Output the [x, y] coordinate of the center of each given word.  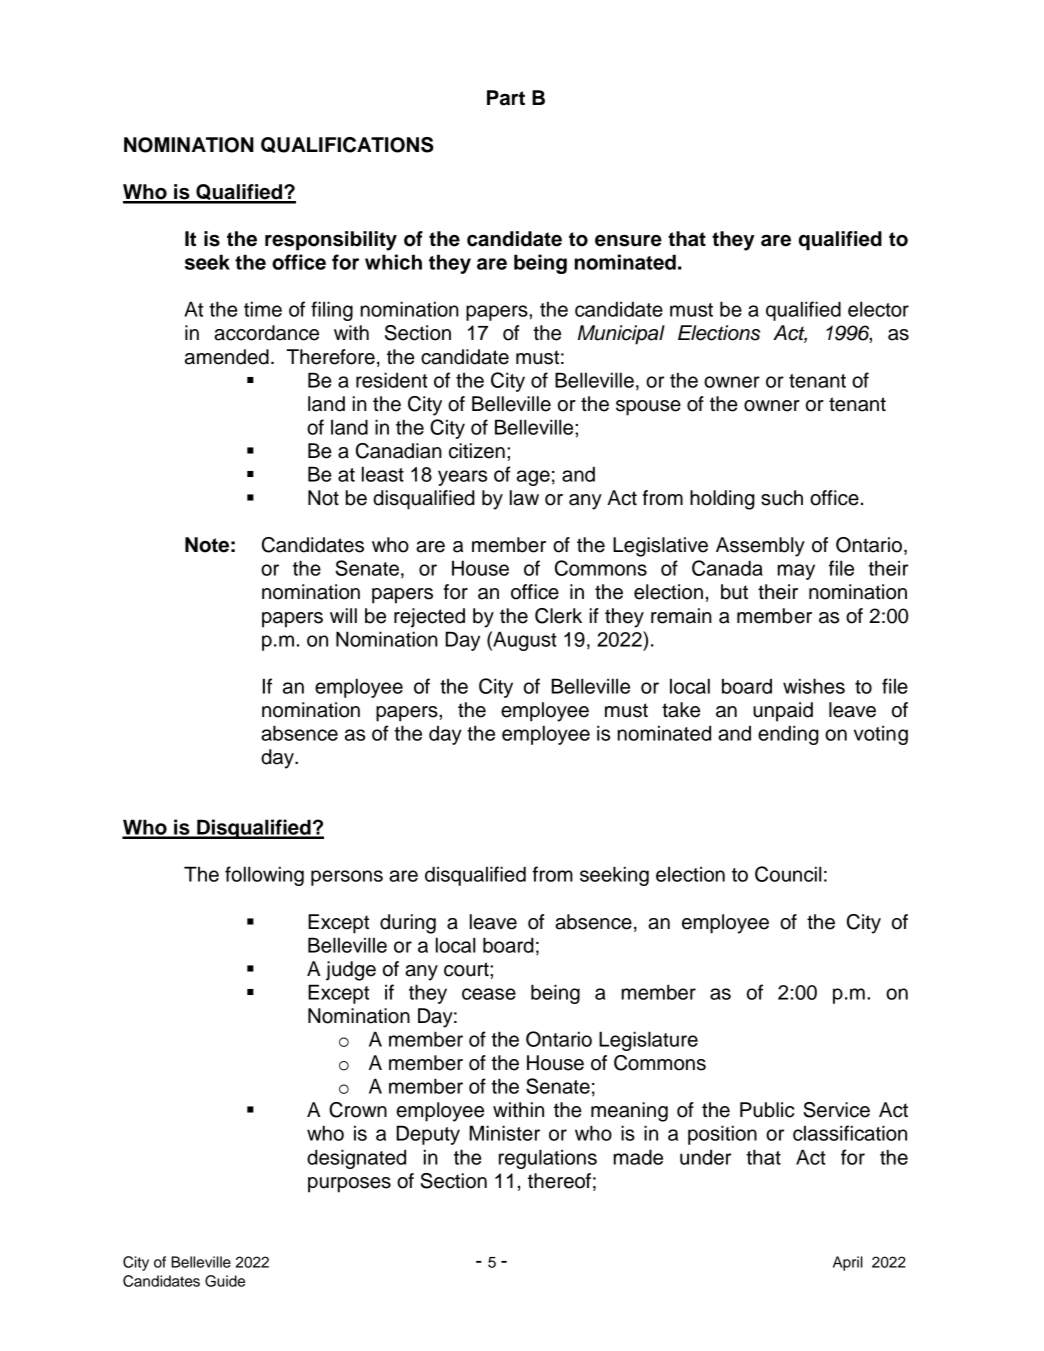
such [782, 498]
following [264, 876]
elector [878, 309]
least [383, 474]
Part [506, 98]
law [524, 498]
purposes [349, 1185]
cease [489, 994]
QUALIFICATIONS [347, 145]
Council [788, 874]
